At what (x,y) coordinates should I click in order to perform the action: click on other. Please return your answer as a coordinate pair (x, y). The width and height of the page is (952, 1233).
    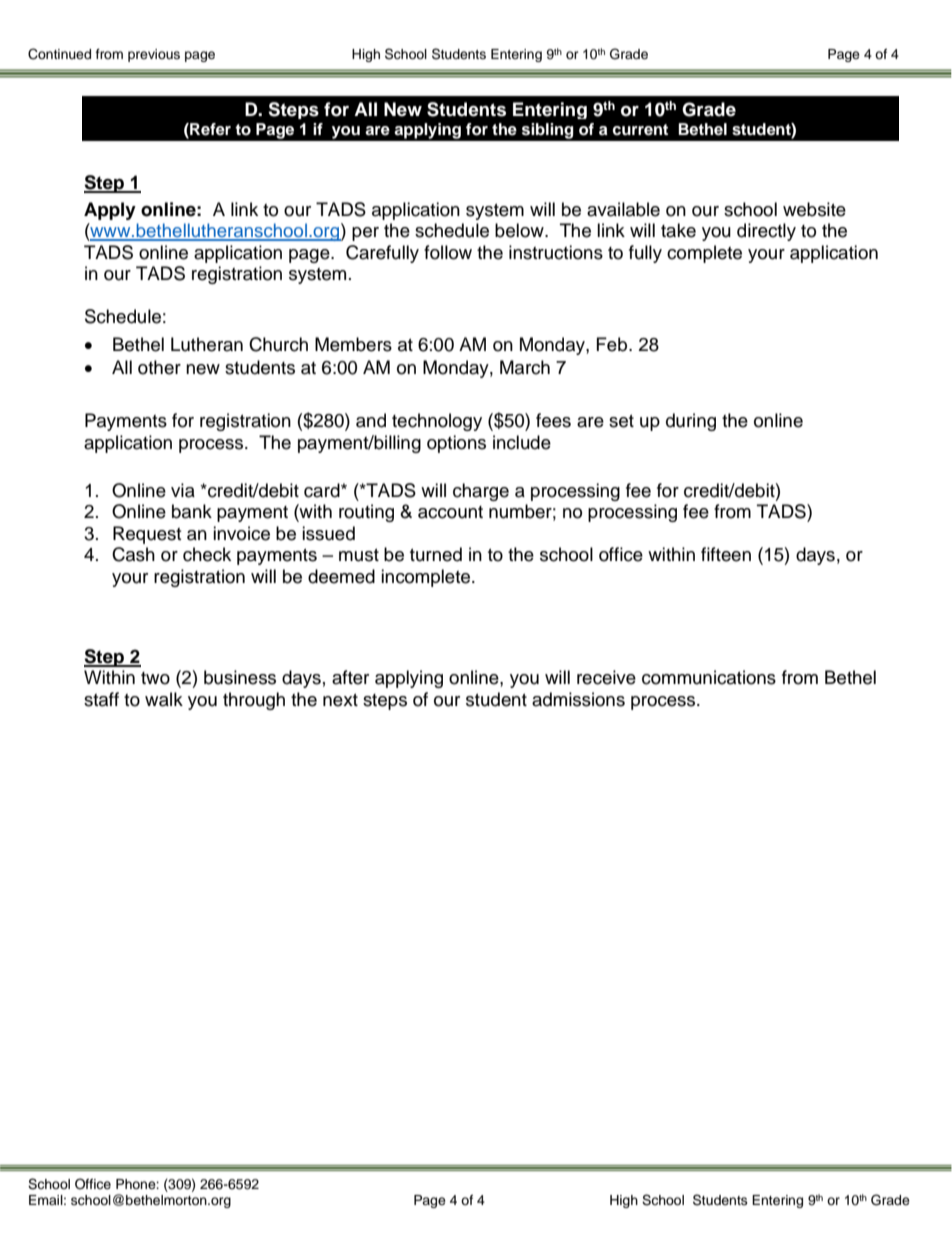
    Looking at the image, I should click on (159, 367).
